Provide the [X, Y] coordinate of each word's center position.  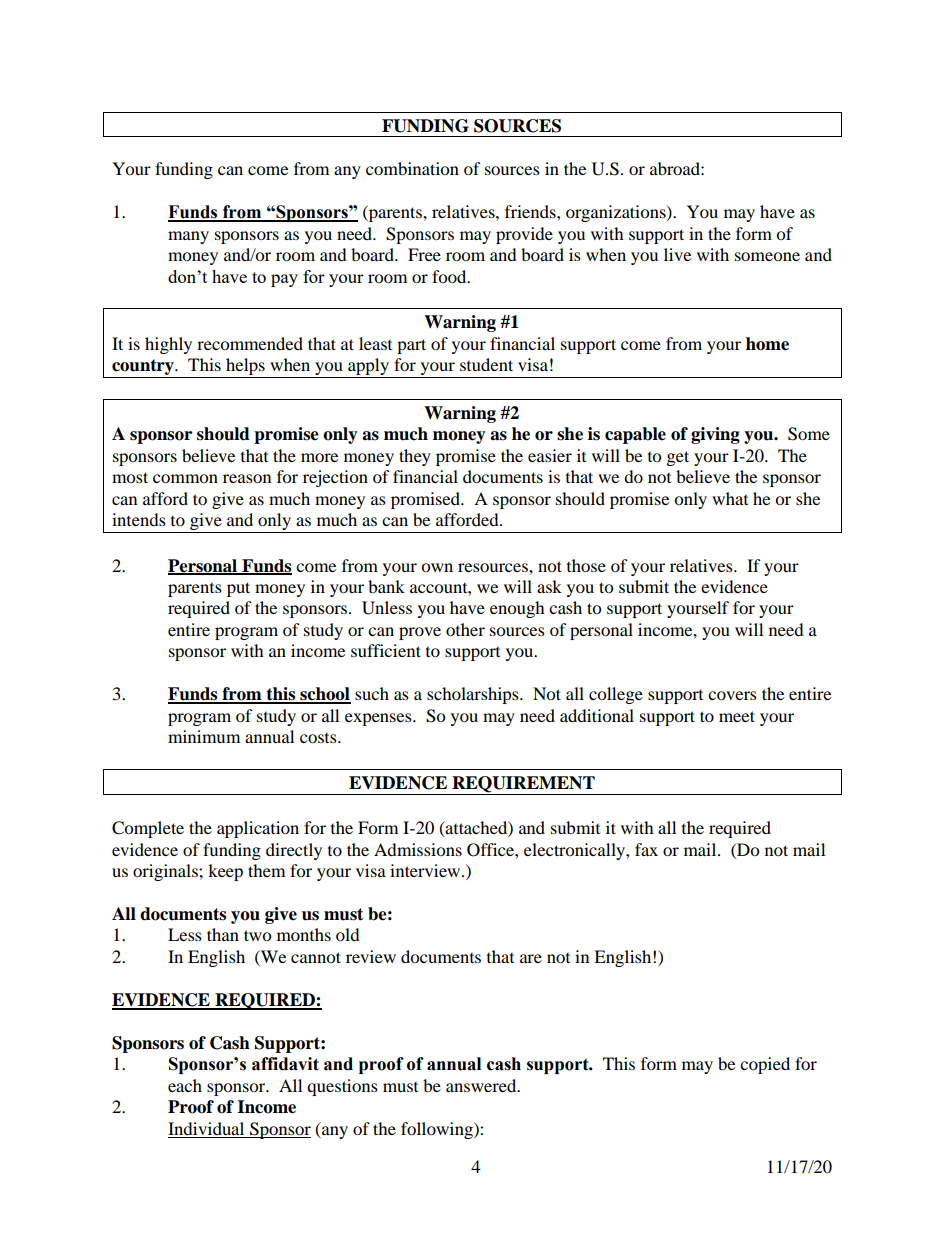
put [238, 589]
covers [732, 695]
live [677, 254]
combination [412, 168]
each [185, 1085]
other [465, 629]
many [188, 237]
